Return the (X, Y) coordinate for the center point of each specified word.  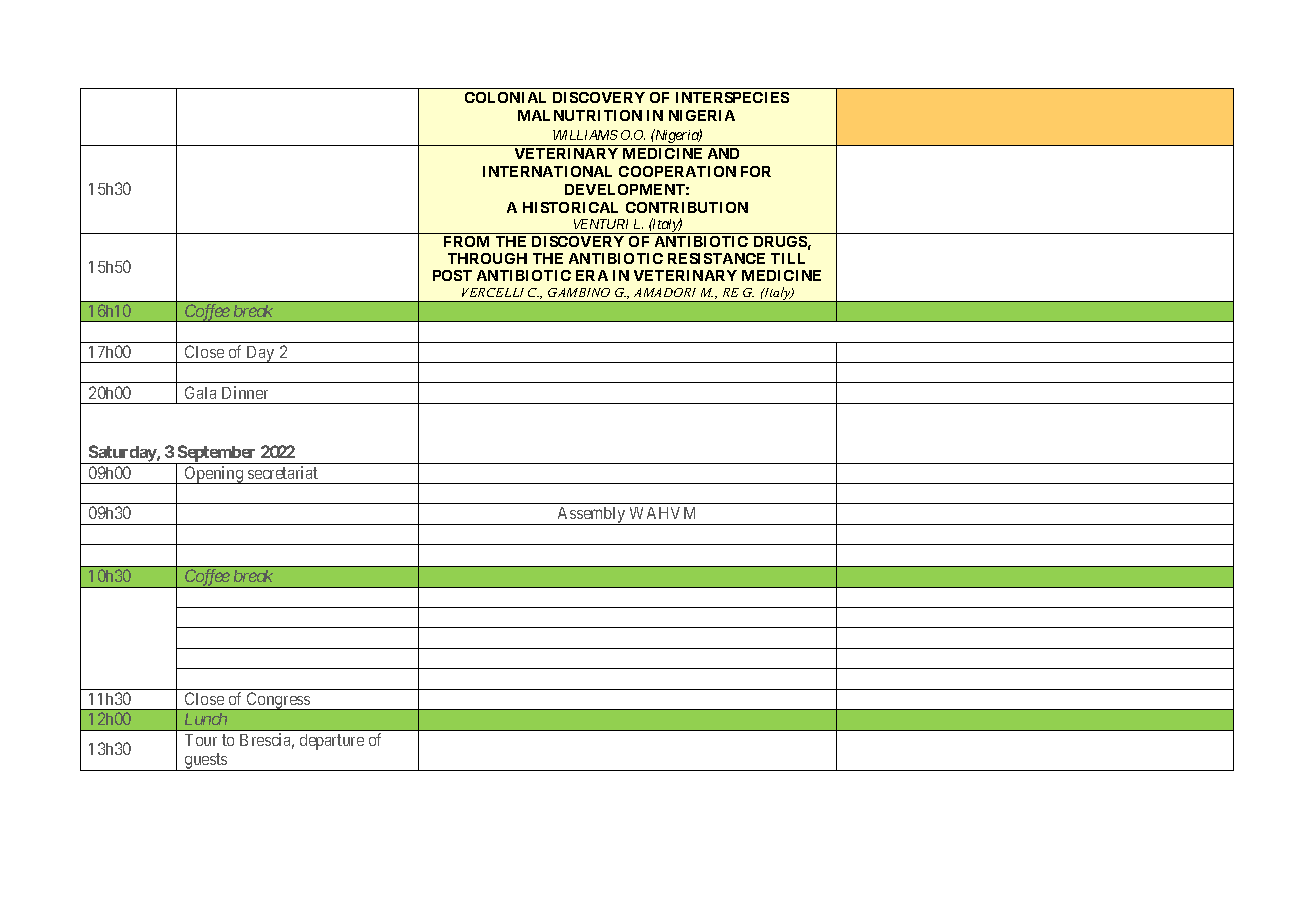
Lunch (206, 719)
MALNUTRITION (580, 115)
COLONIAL (505, 97)
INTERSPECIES (732, 97)
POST (452, 275)
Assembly (591, 516)
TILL (788, 258)
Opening (214, 475)
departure (332, 742)
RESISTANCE (716, 258)
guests (206, 762)
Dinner (245, 392)
